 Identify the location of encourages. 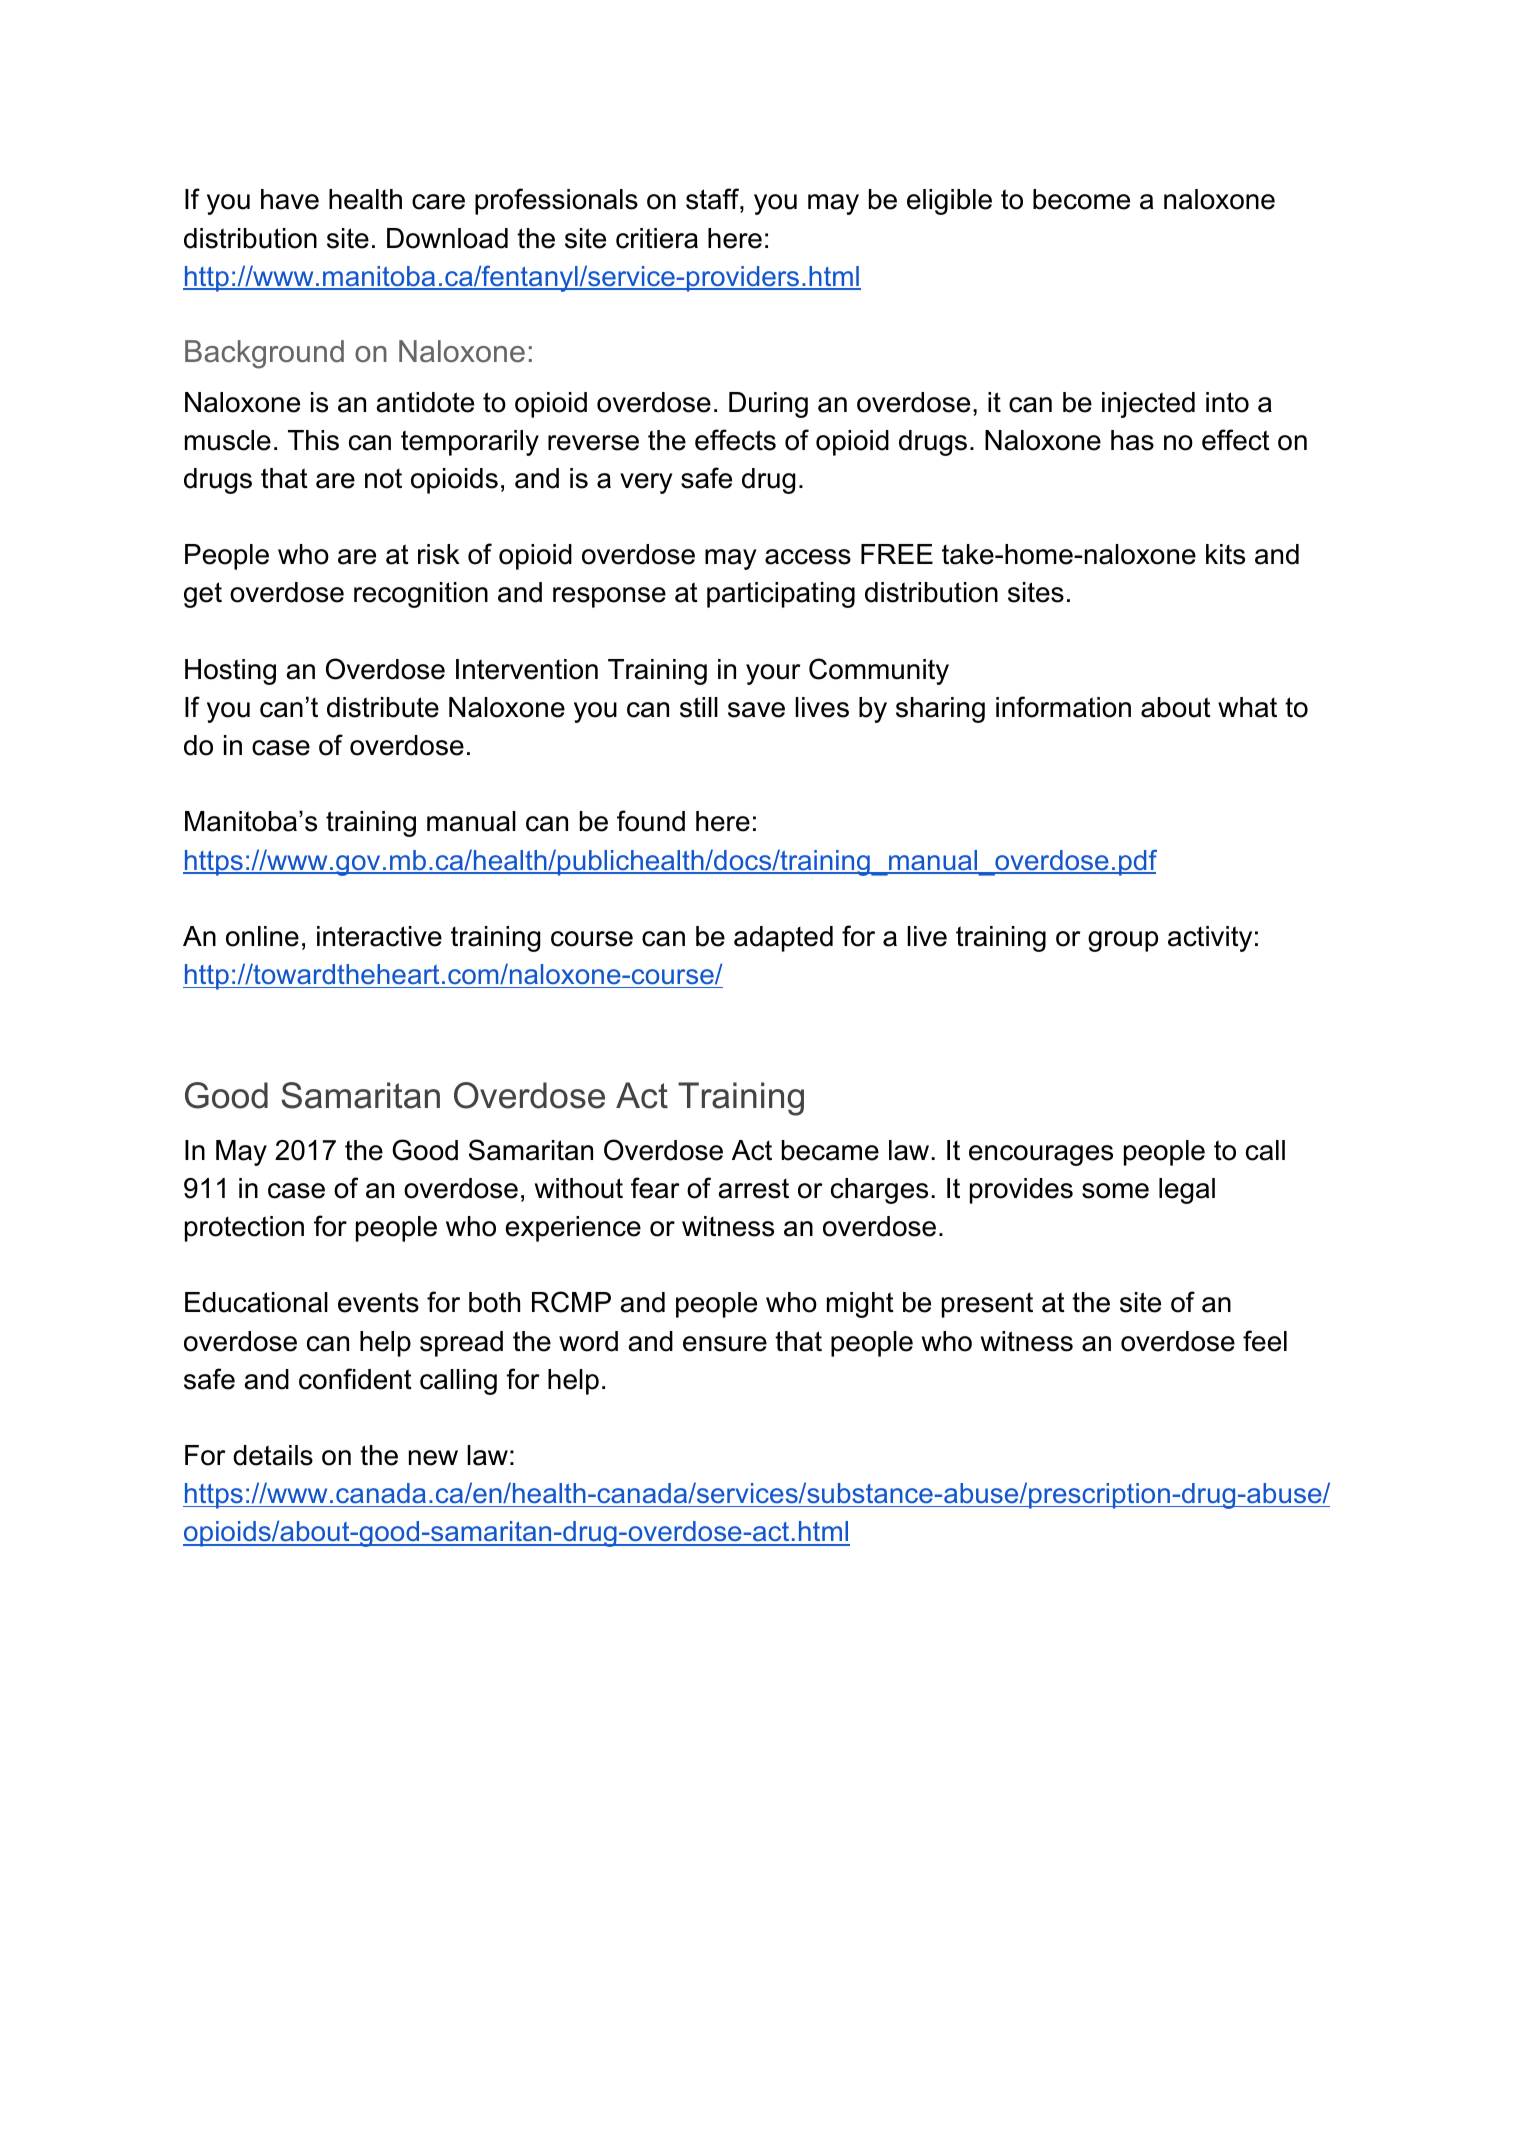
(1041, 1155).
